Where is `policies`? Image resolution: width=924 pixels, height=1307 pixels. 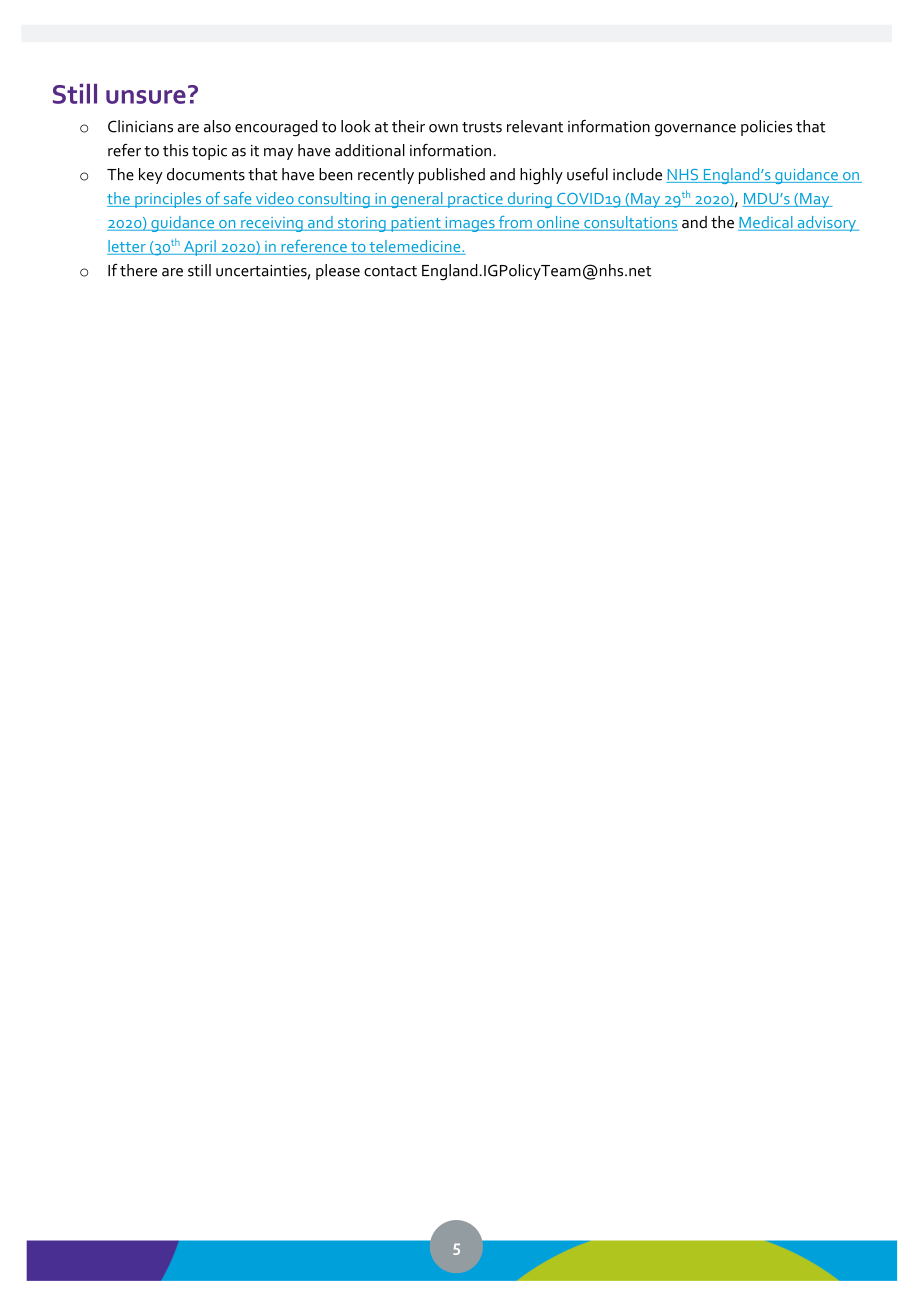 policies is located at coordinates (766, 128).
